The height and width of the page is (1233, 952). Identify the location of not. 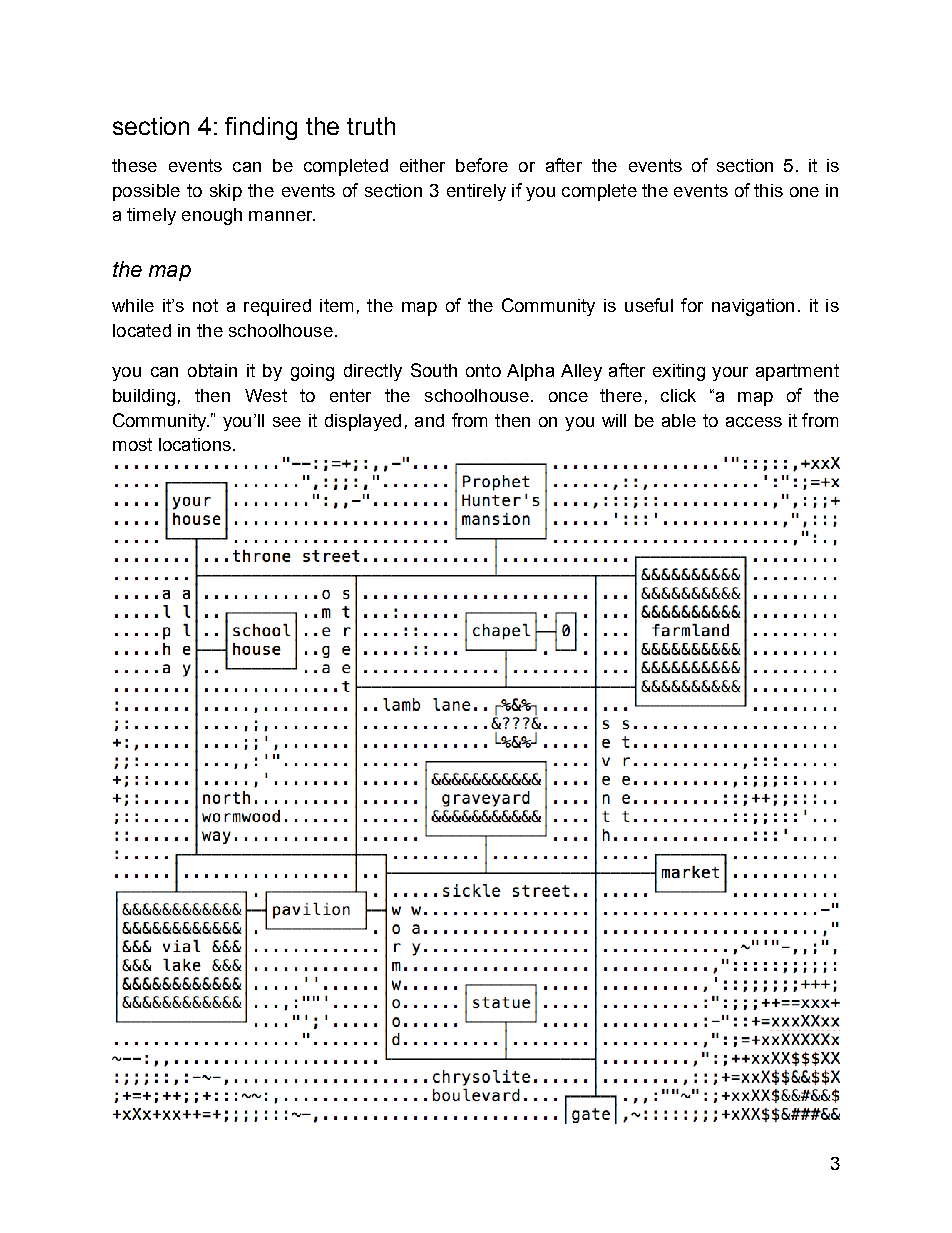
(205, 305).
